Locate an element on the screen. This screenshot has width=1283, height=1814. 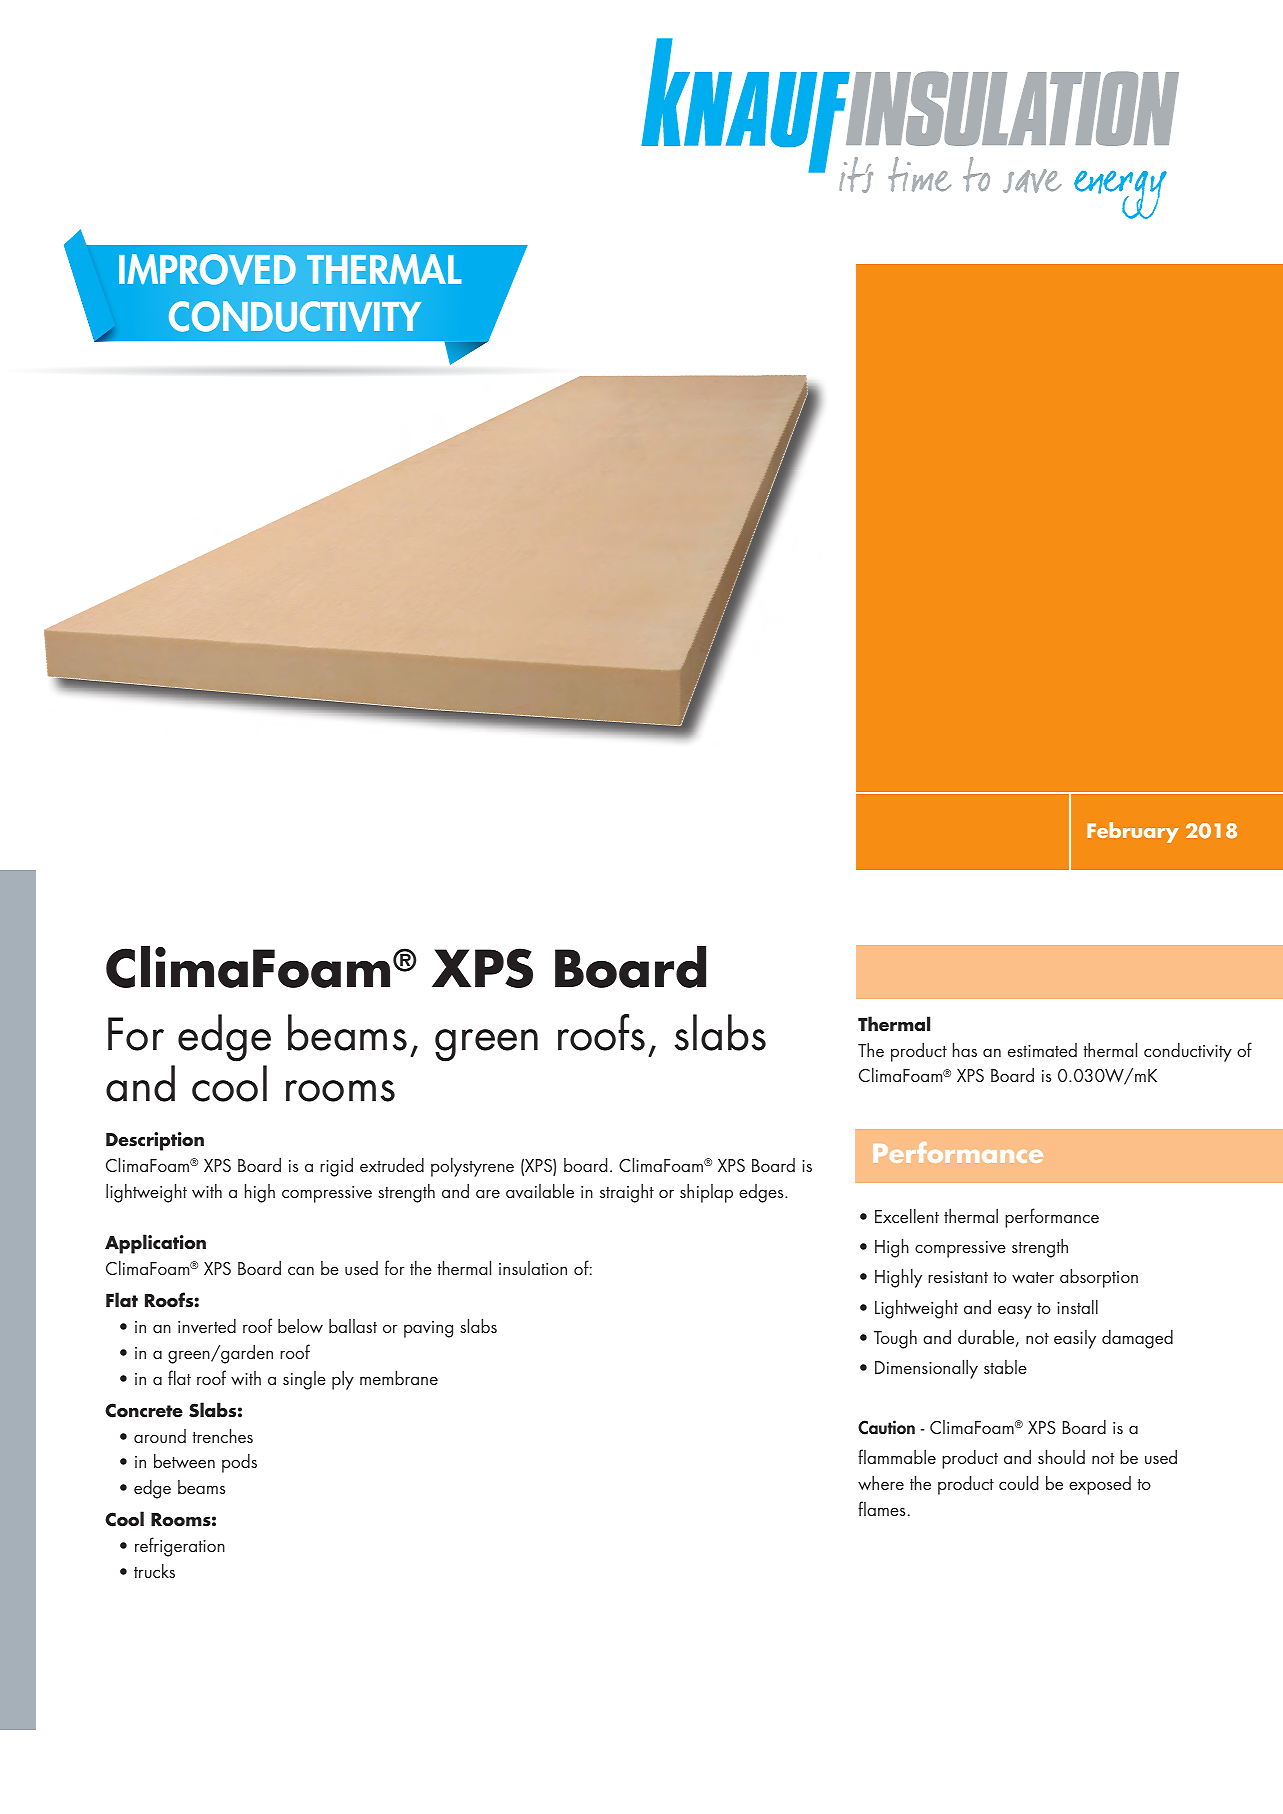
straight is located at coordinates (627, 1193).
